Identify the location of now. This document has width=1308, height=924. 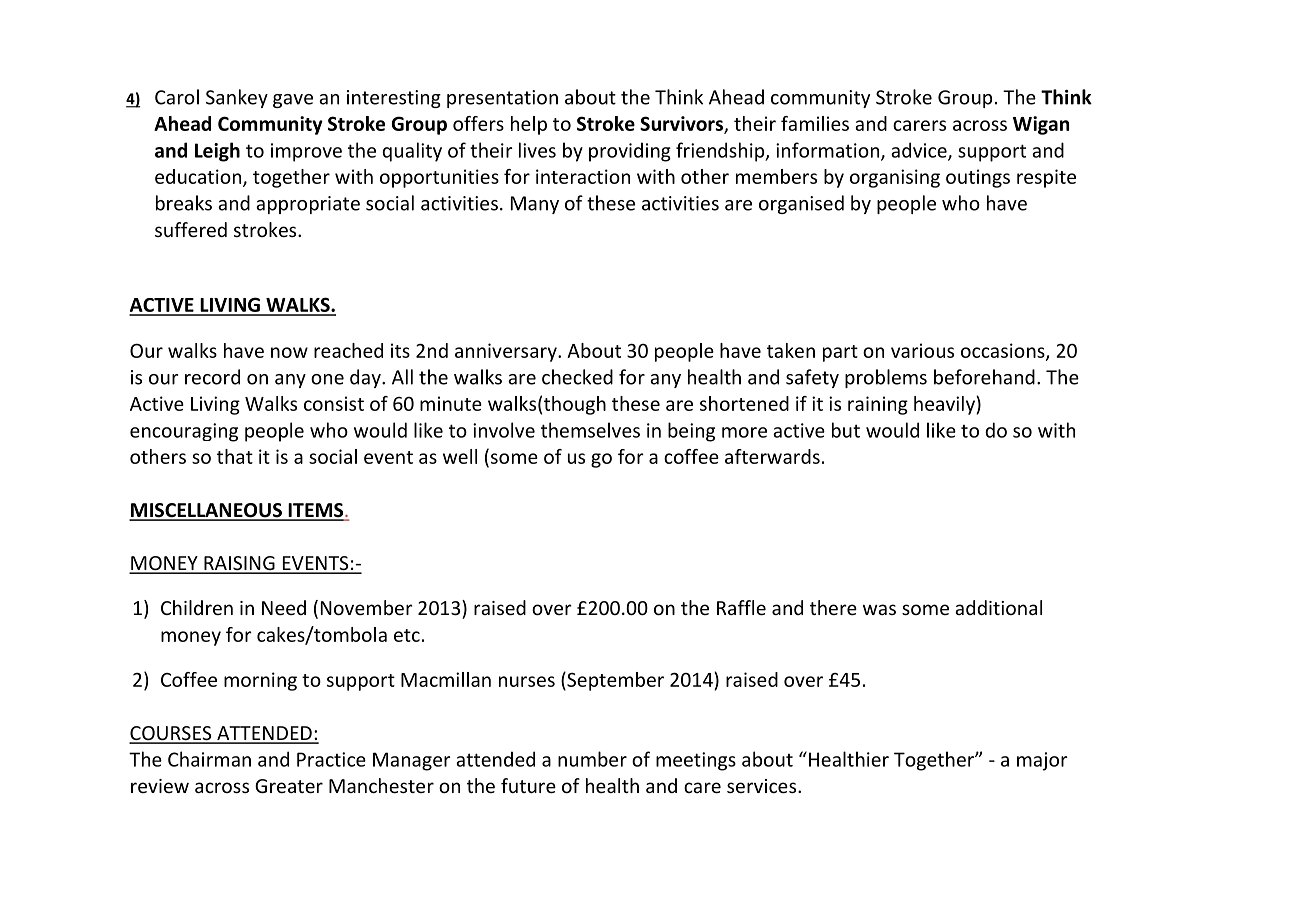
(289, 352).
